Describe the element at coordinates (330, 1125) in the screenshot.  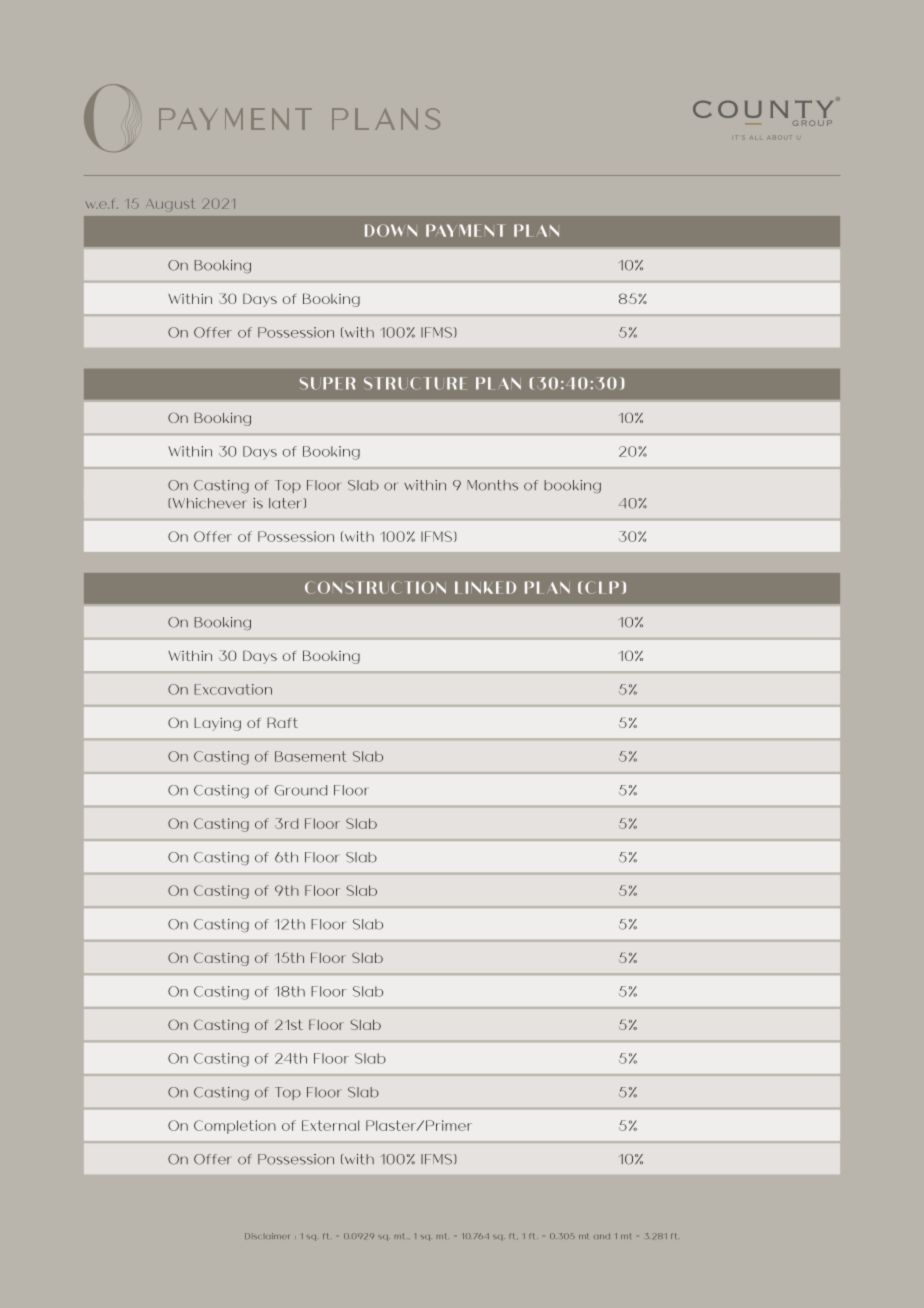
I see `External` at that location.
